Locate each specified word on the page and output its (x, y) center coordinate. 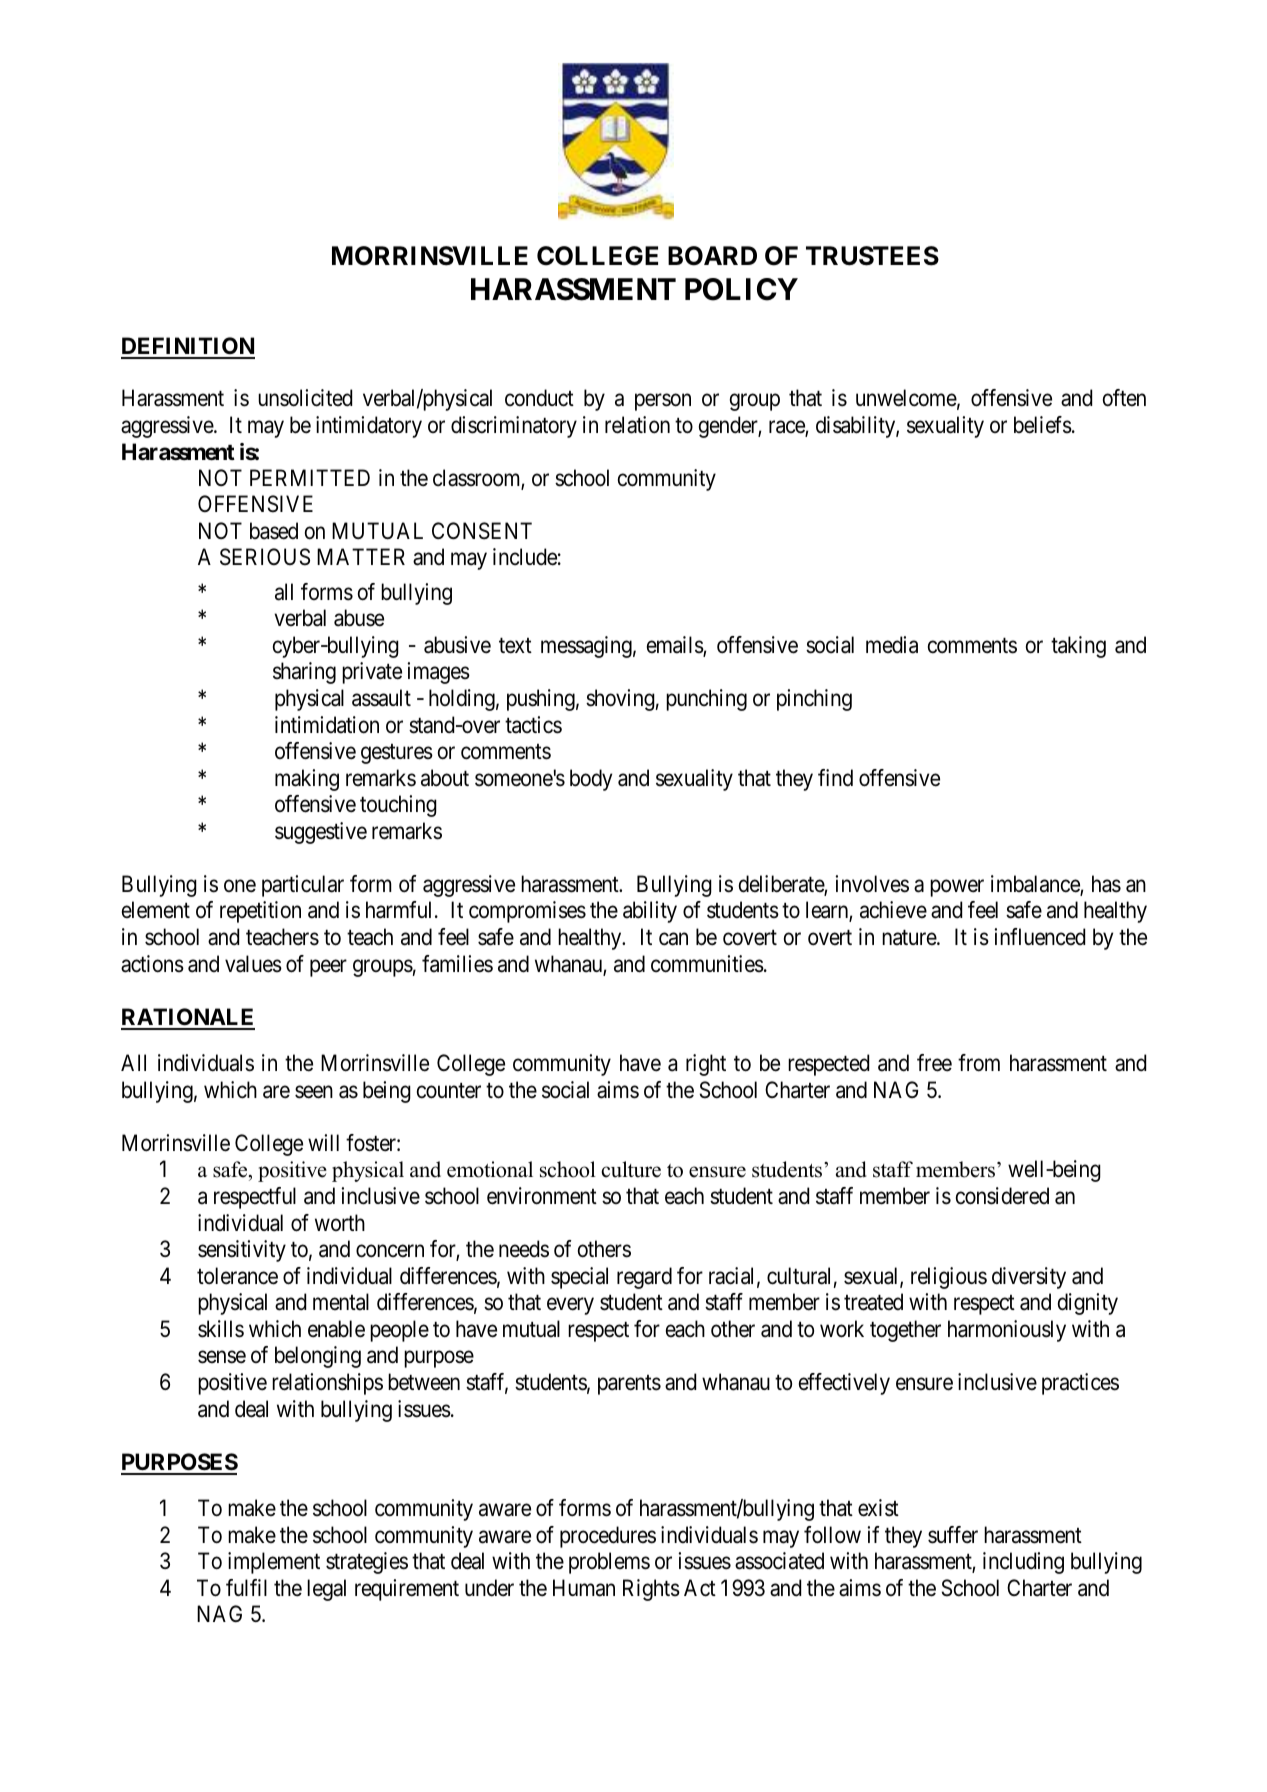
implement (274, 1563)
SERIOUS (265, 557)
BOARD (712, 256)
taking (1078, 647)
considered (1002, 1196)
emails (675, 646)
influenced (1039, 937)
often (1124, 398)
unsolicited (305, 398)
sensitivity (242, 1251)
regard (644, 1278)
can (673, 939)
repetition (260, 912)
